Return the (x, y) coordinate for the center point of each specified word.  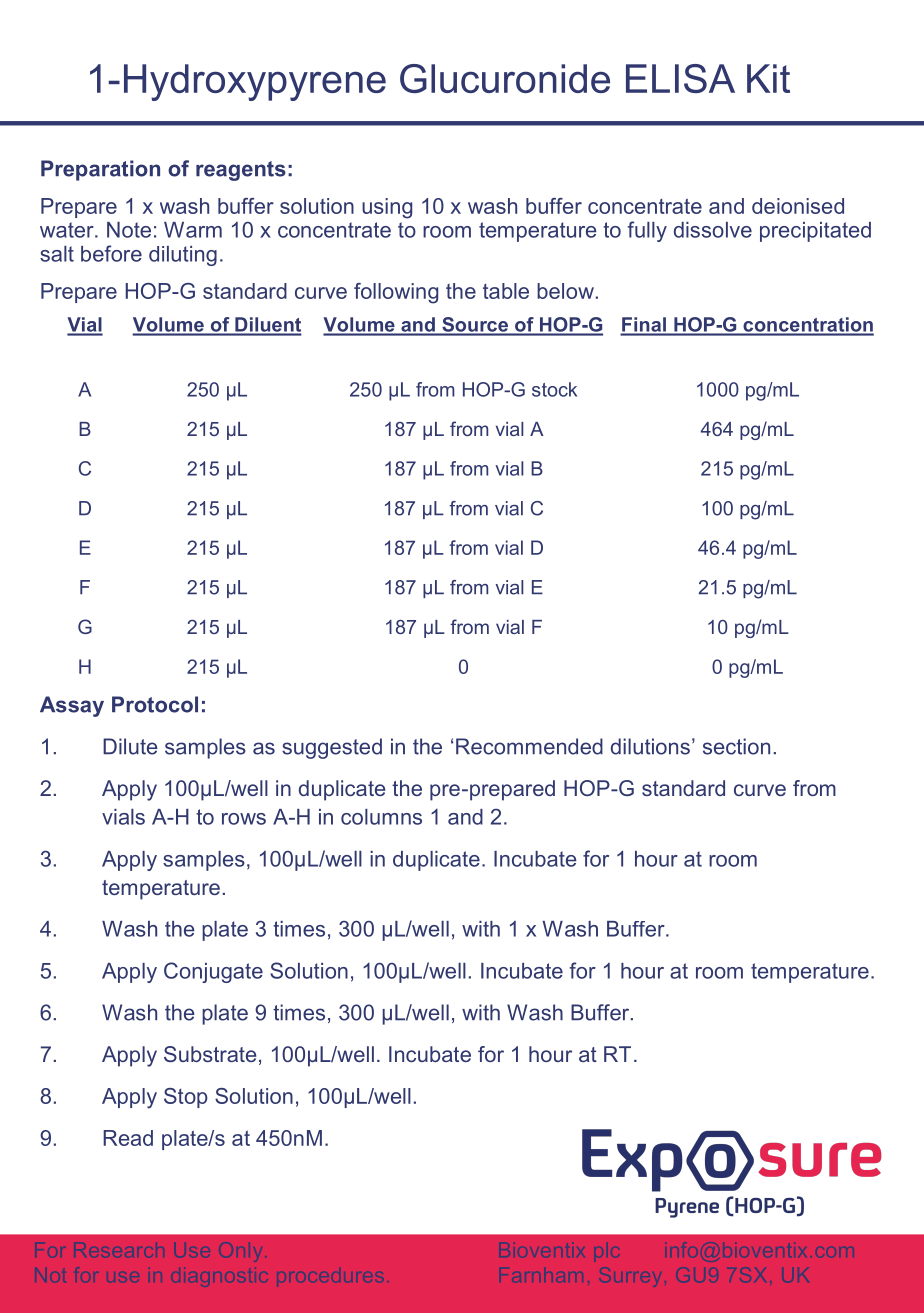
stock (554, 389)
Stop (186, 1098)
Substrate (210, 1054)
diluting (183, 256)
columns (381, 817)
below (565, 291)
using (387, 208)
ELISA (680, 78)
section (736, 746)
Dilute (130, 746)
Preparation (100, 170)
